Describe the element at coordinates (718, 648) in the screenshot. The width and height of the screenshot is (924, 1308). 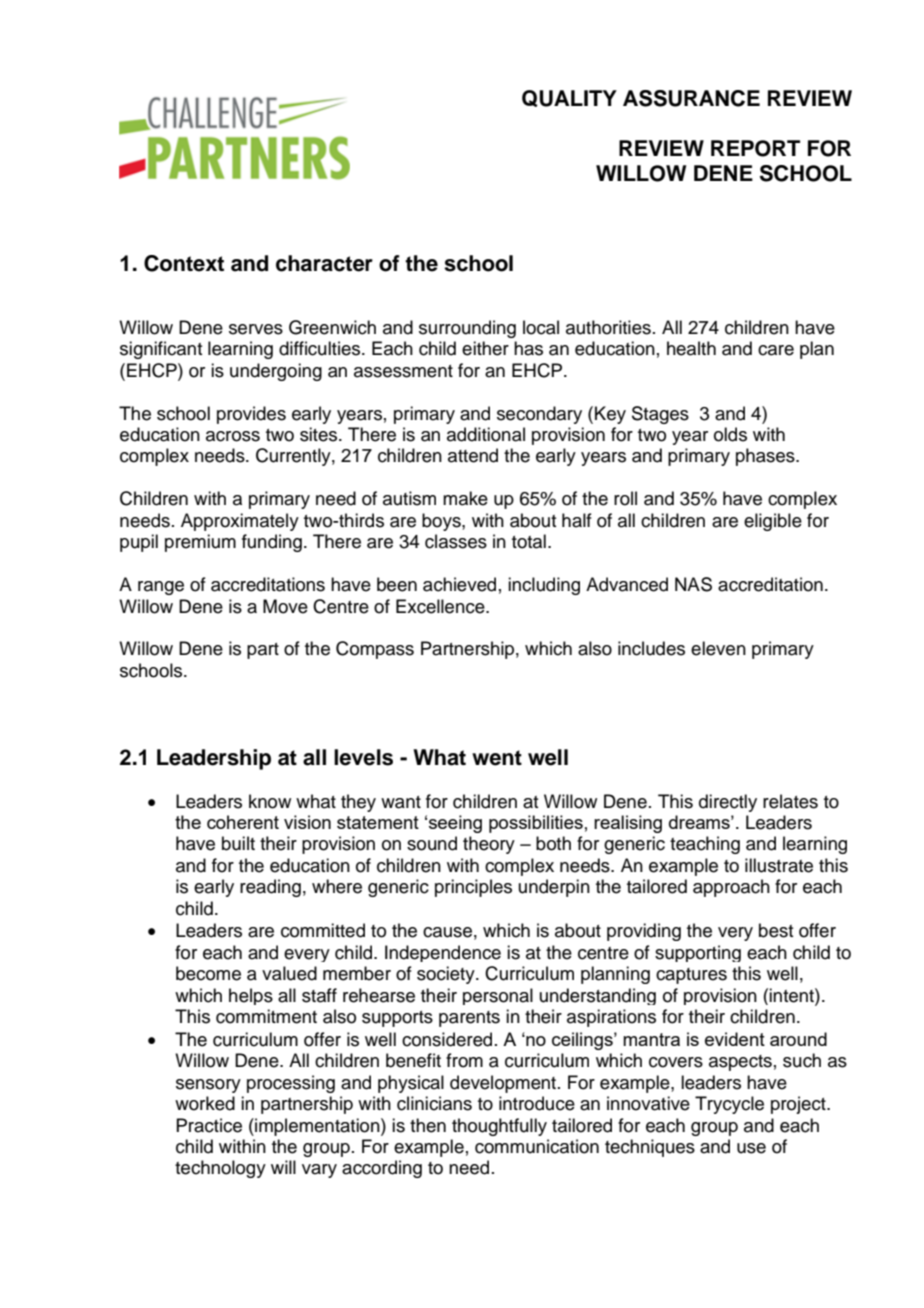
I see `eleven` at that location.
